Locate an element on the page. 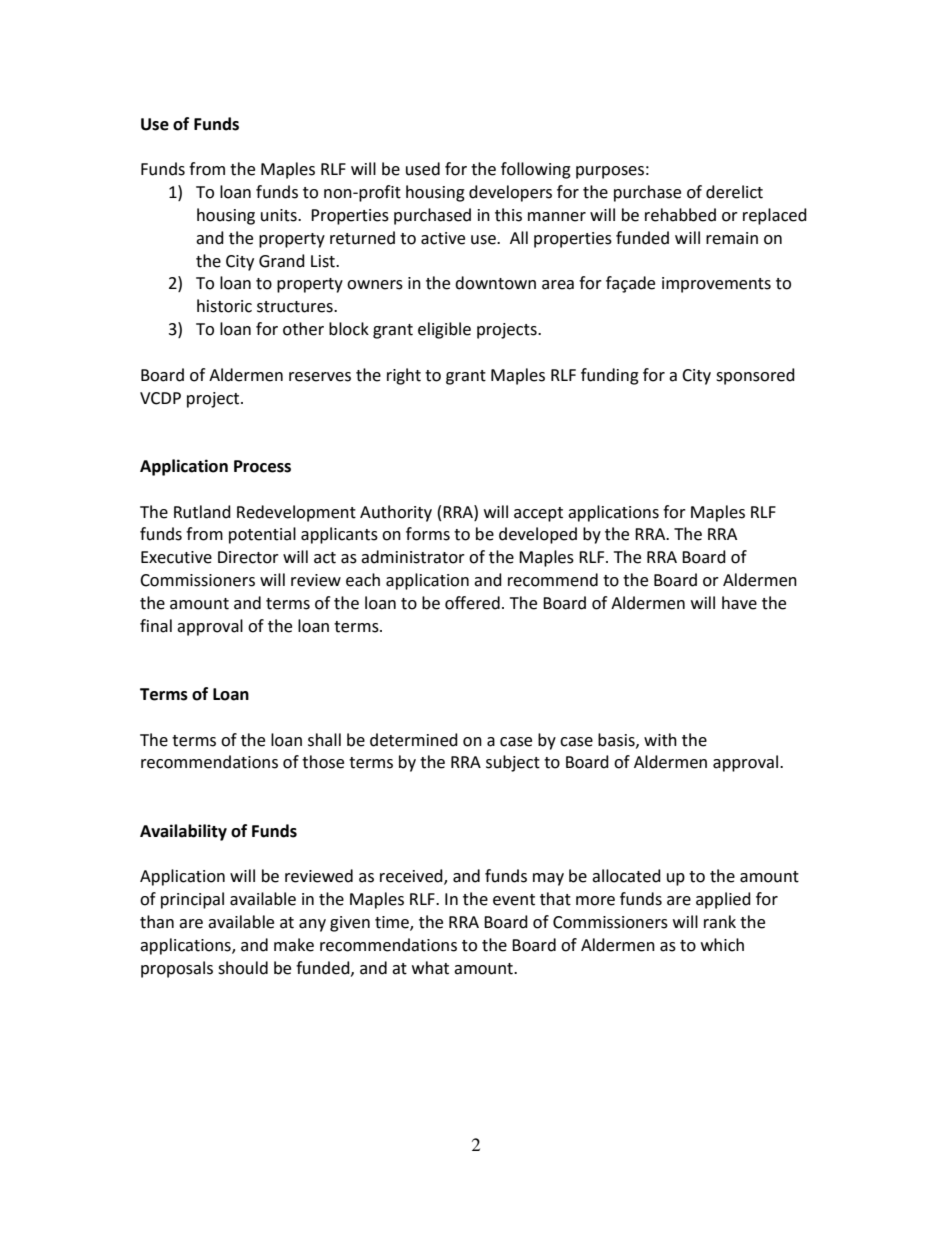 This document has width=952, height=1233. offered is located at coordinates (472, 603).
